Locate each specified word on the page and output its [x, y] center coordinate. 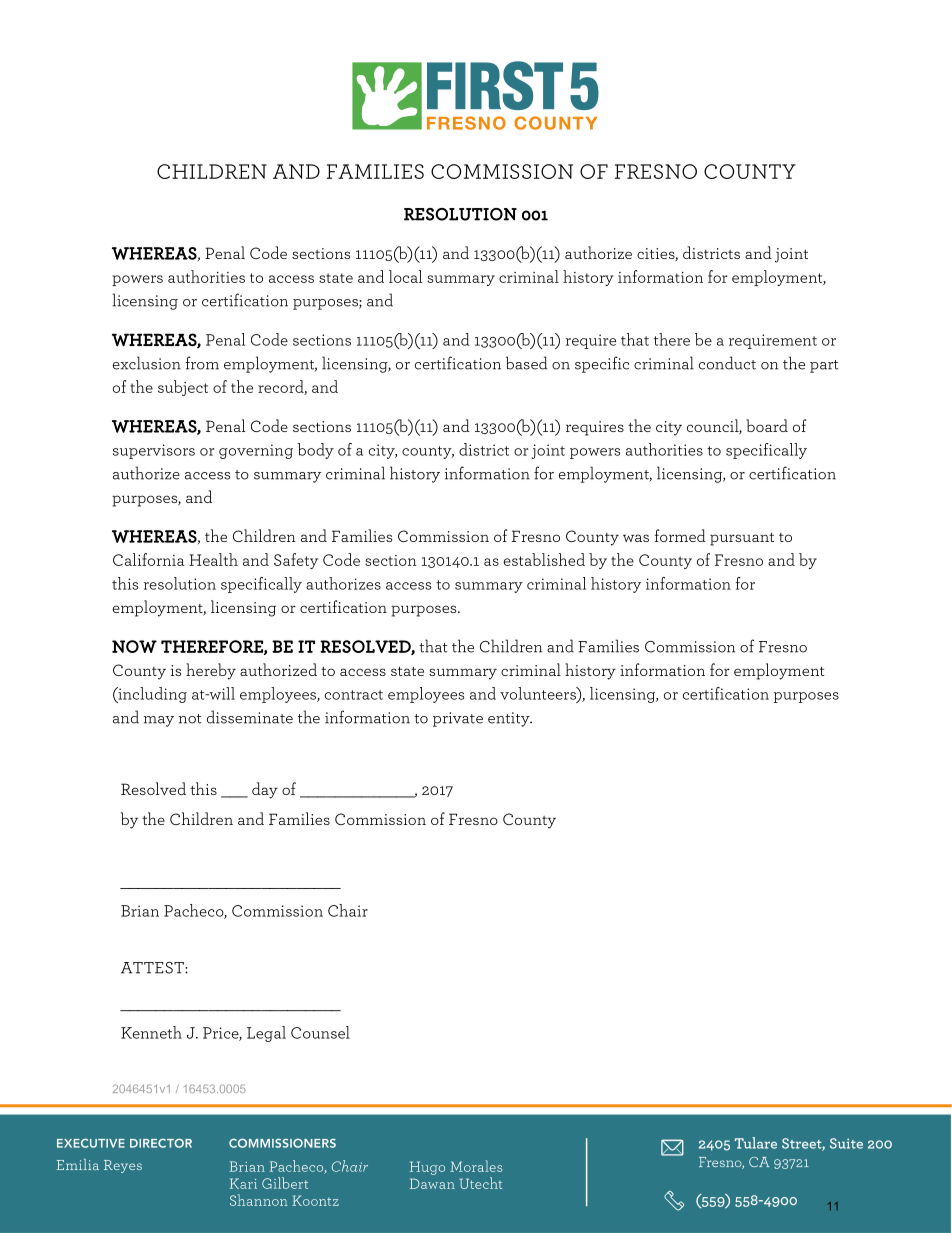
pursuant [742, 539]
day [265, 790]
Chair [348, 910]
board [767, 425]
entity [510, 719]
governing [256, 451]
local [406, 276]
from [202, 363]
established [544, 559]
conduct [727, 363]
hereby [211, 671]
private [458, 719]
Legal [266, 1034]
